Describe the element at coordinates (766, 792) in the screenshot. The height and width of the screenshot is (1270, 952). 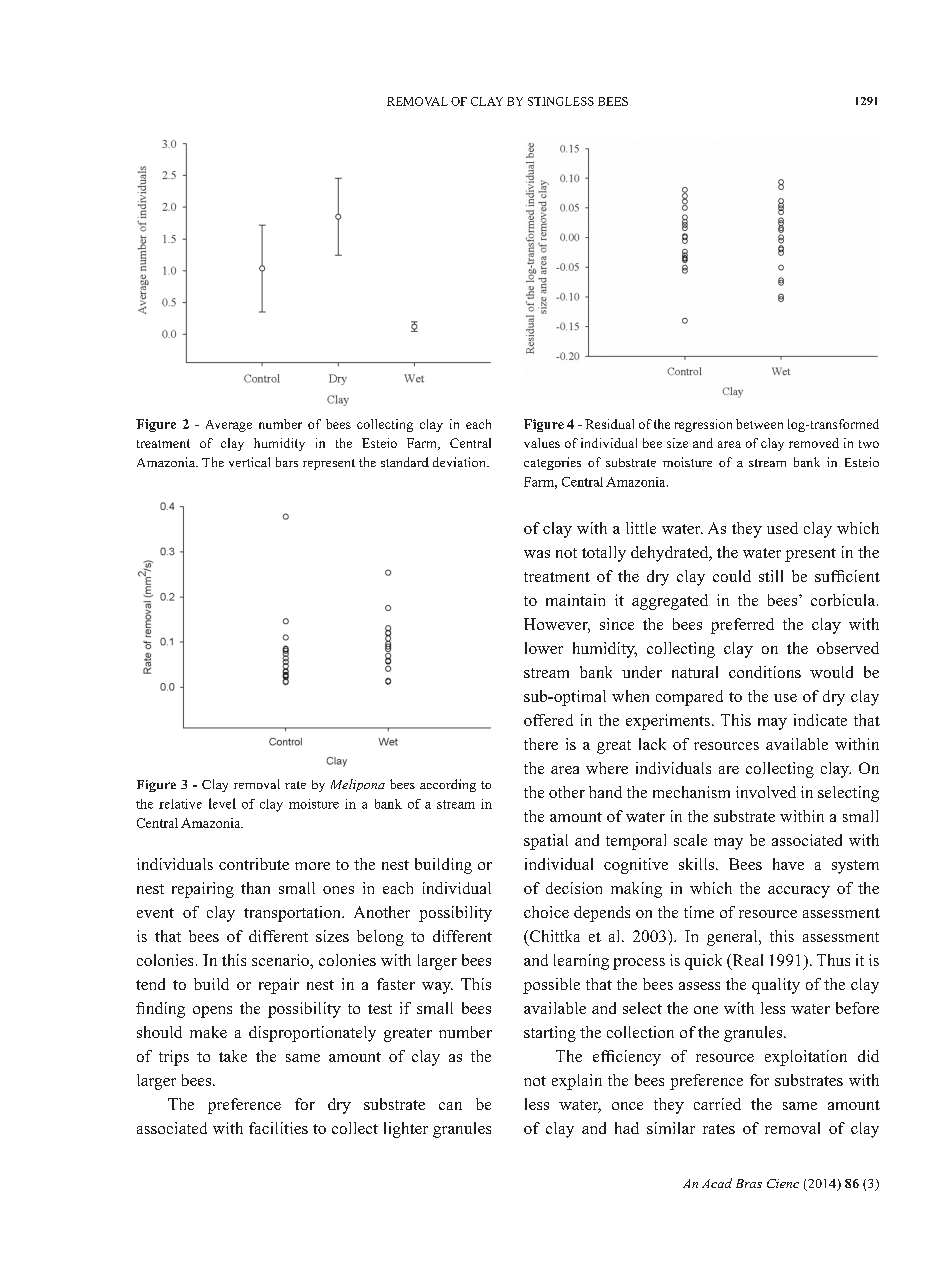
I see `involved` at that location.
